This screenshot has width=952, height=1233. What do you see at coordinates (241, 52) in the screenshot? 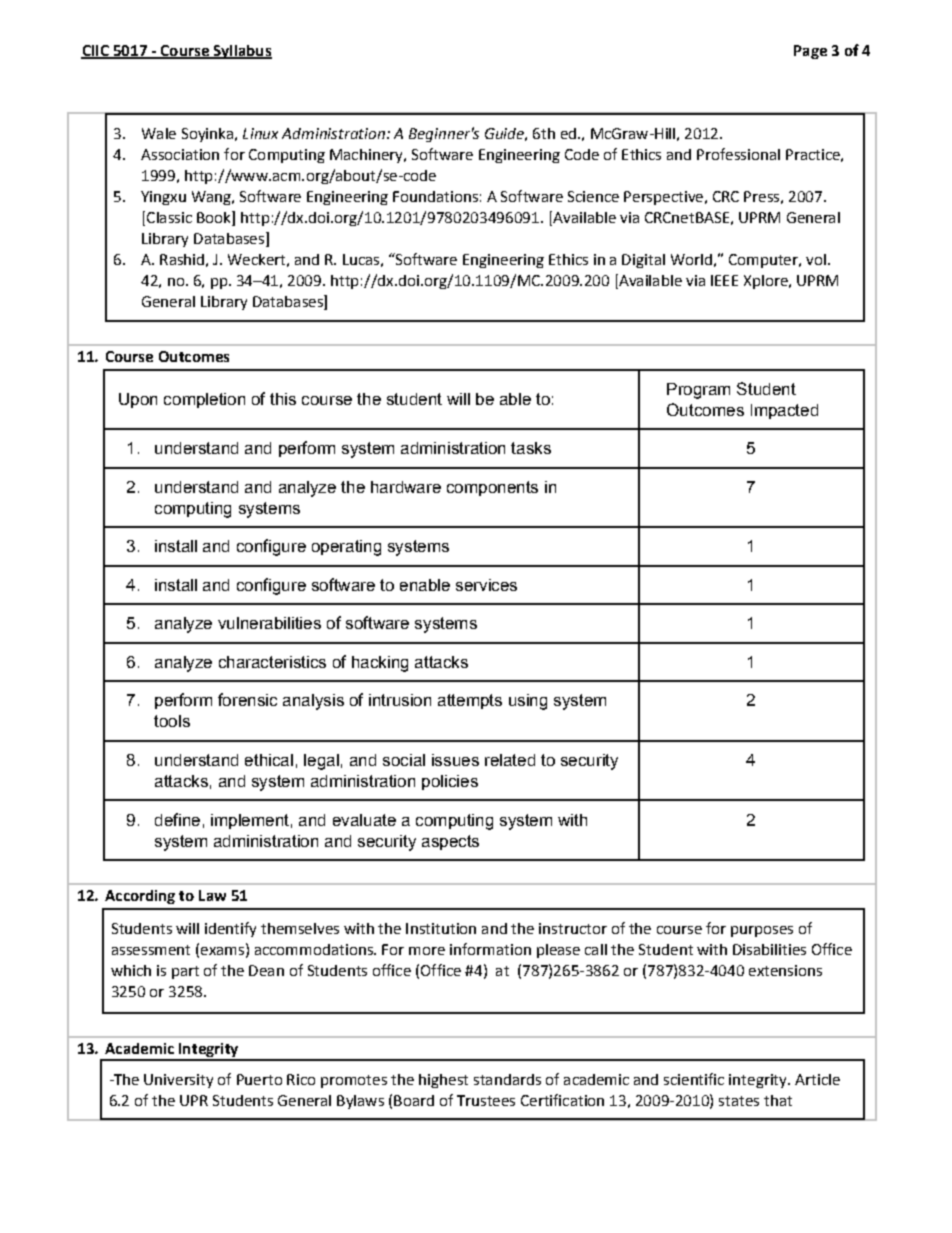
I see `Syllabus` at bounding box center [241, 52].
